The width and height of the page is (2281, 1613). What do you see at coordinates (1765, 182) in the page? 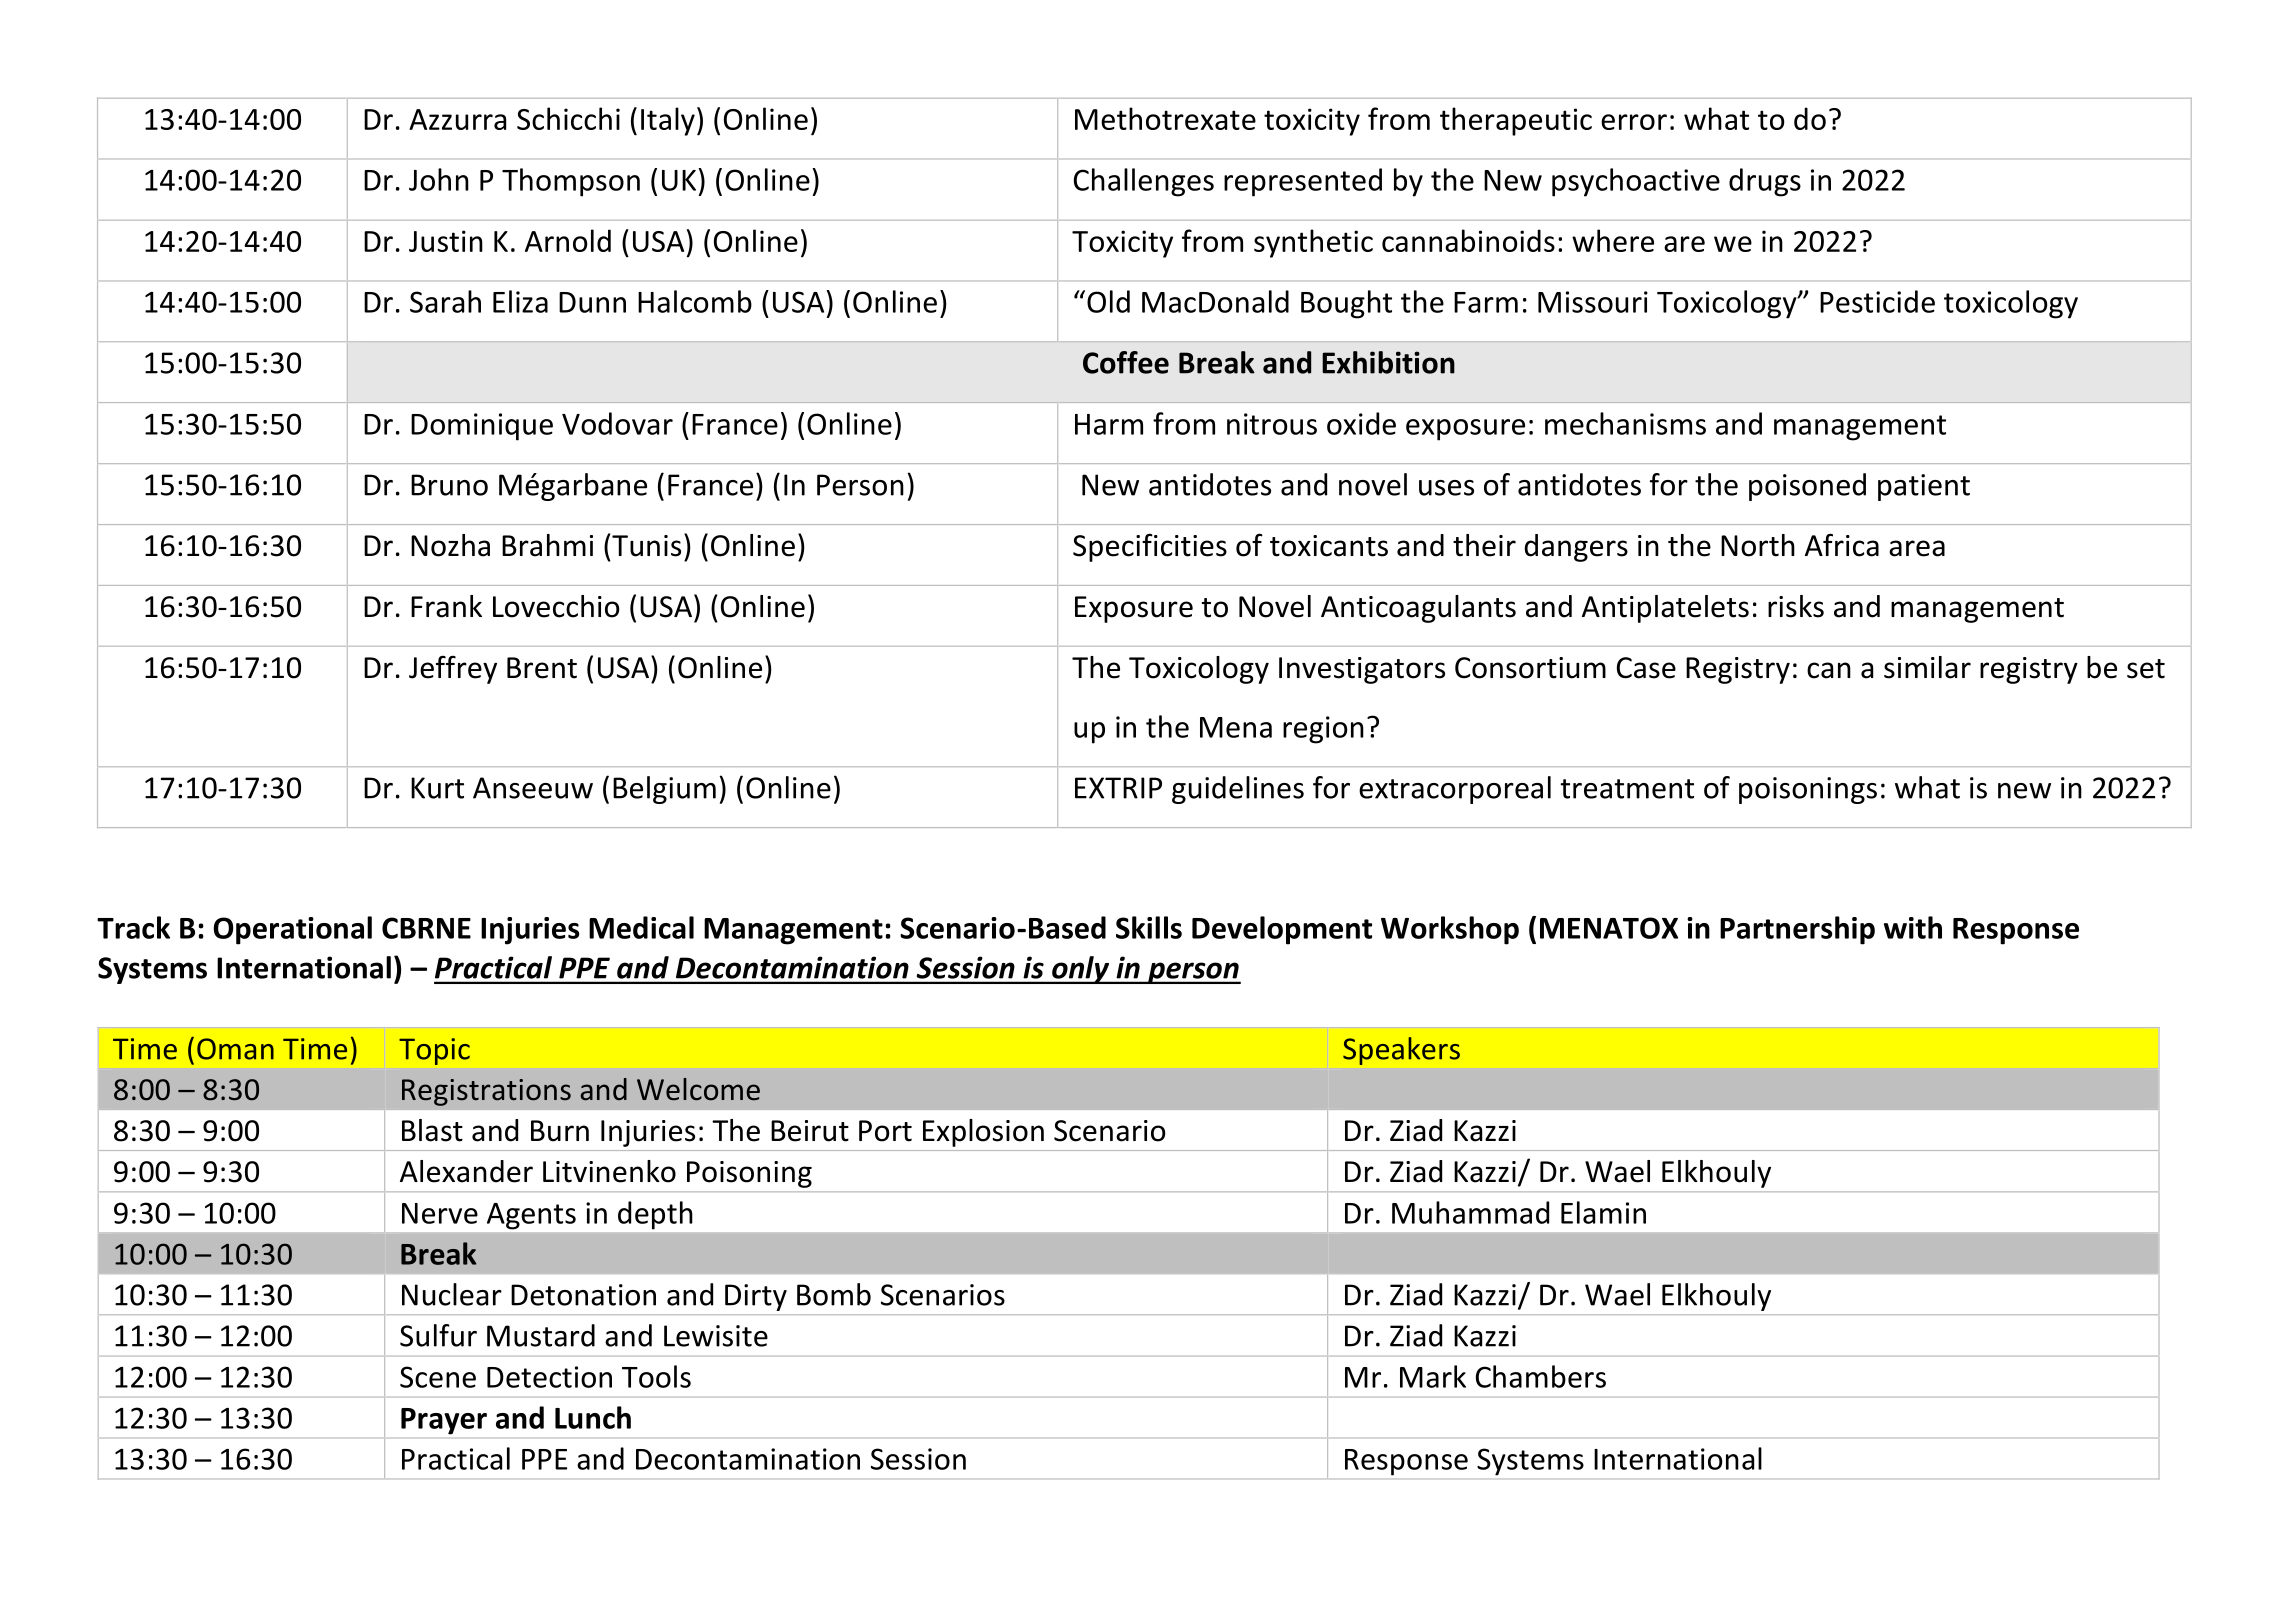
I see `drugs` at bounding box center [1765, 182].
